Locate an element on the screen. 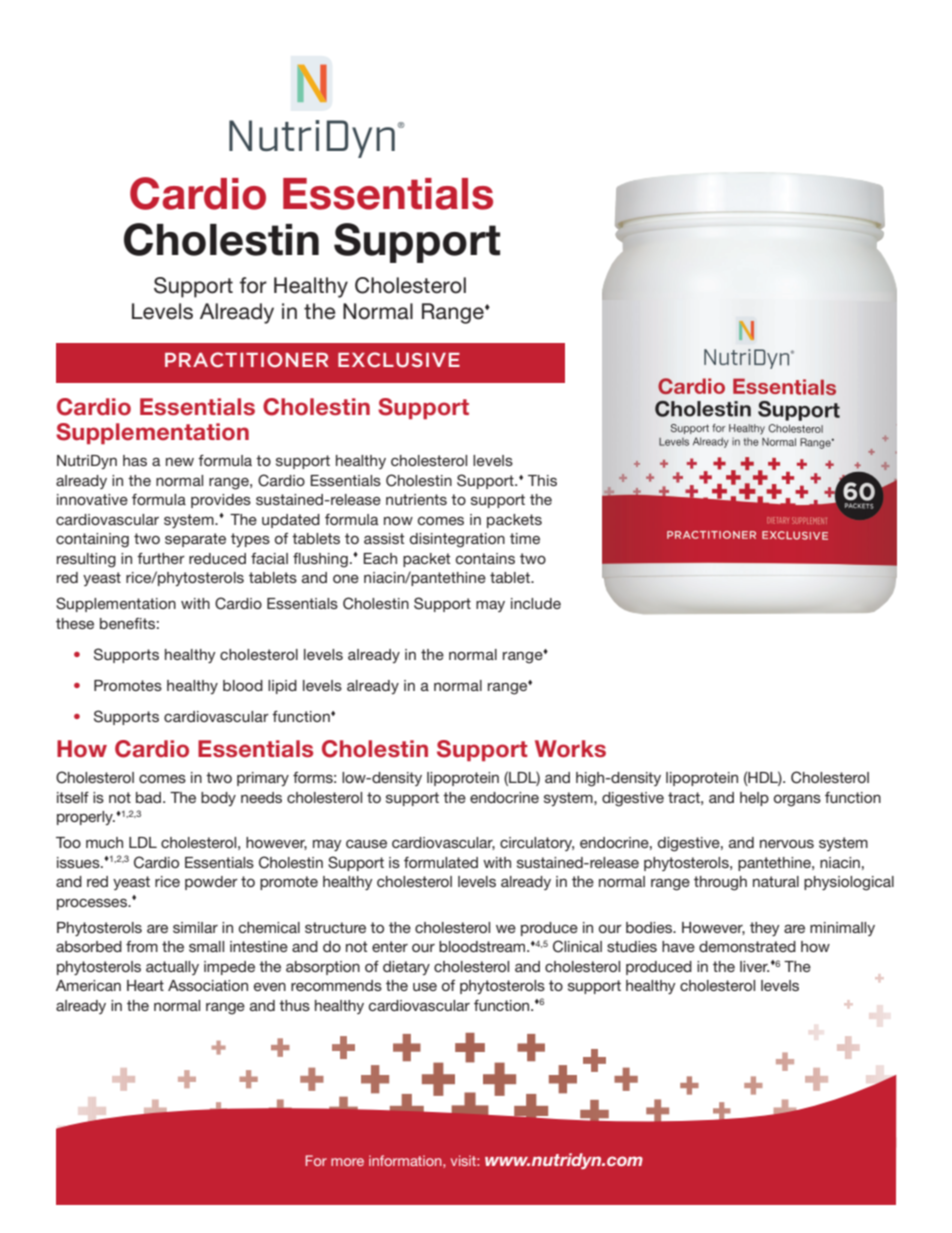 The image size is (952, 1233). help is located at coordinates (754, 799).
